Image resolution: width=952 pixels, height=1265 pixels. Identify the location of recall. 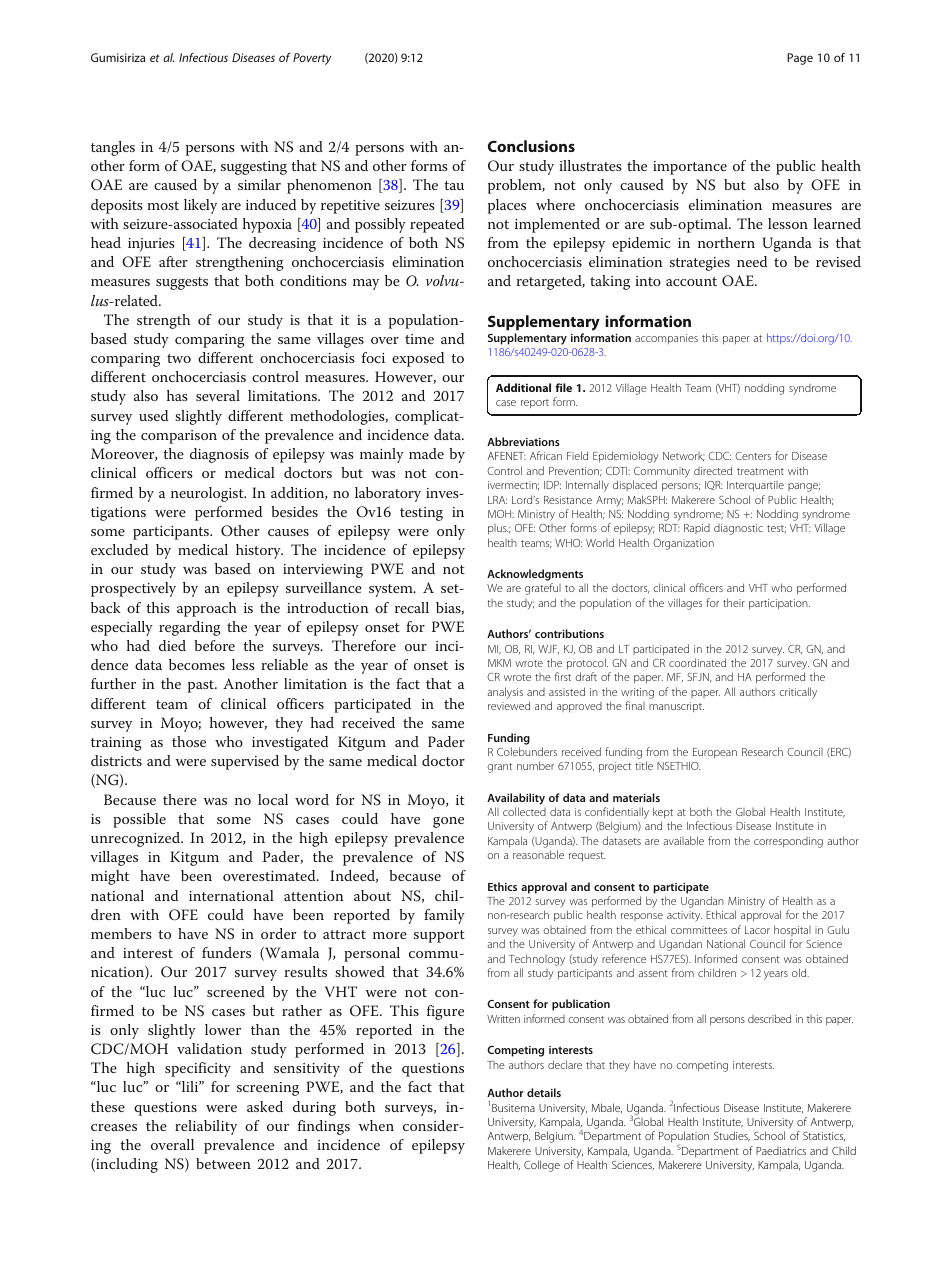
(412, 607).
